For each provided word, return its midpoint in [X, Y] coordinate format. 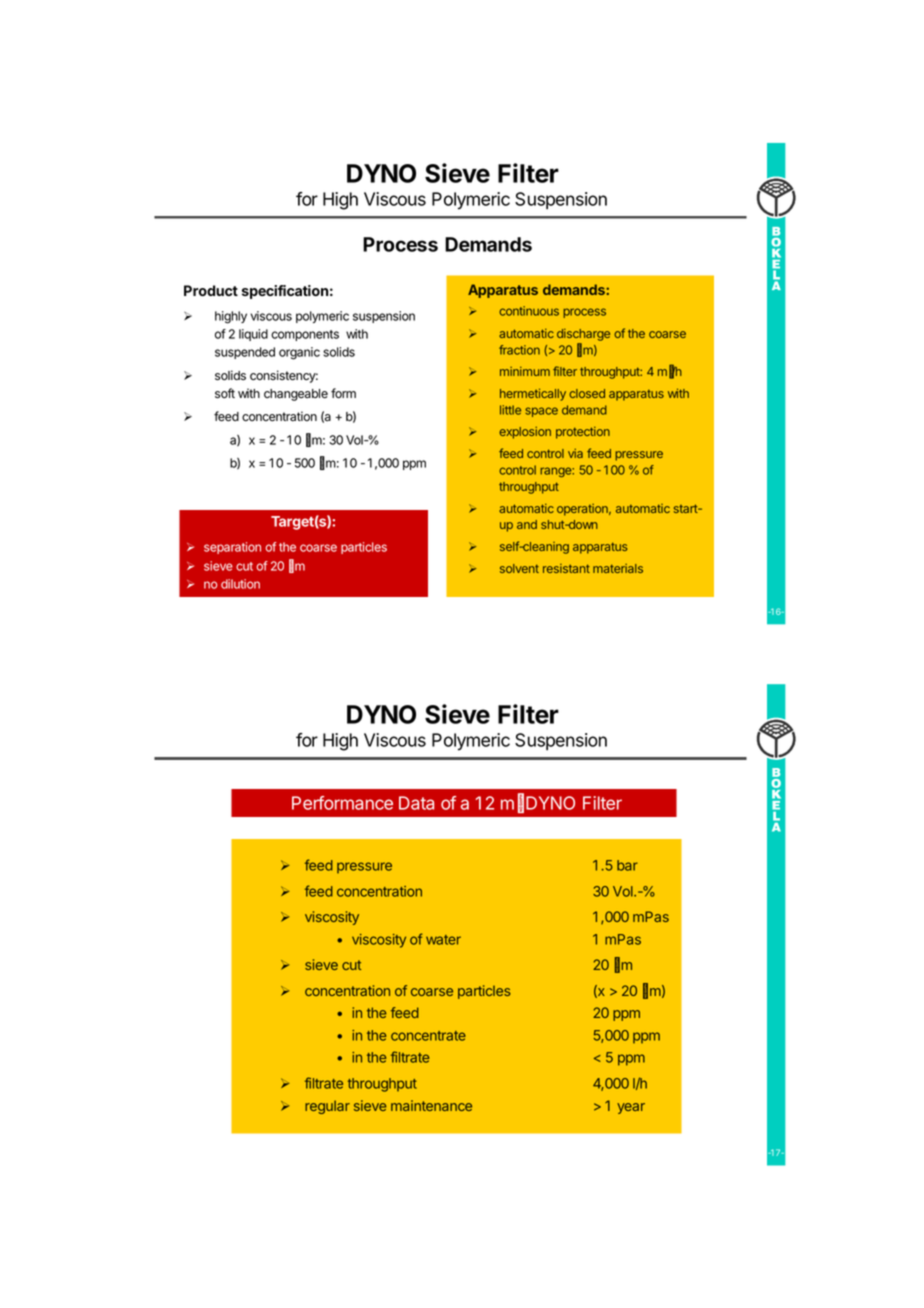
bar [627, 865]
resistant [566, 568]
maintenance [431, 1105]
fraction [519, 350]
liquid [253, 335]
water [443, 940]
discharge [583, 335]
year [631, 1108]
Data [416, 803]
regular [327, 1107]
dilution [240, 584]
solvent [519, 568]
